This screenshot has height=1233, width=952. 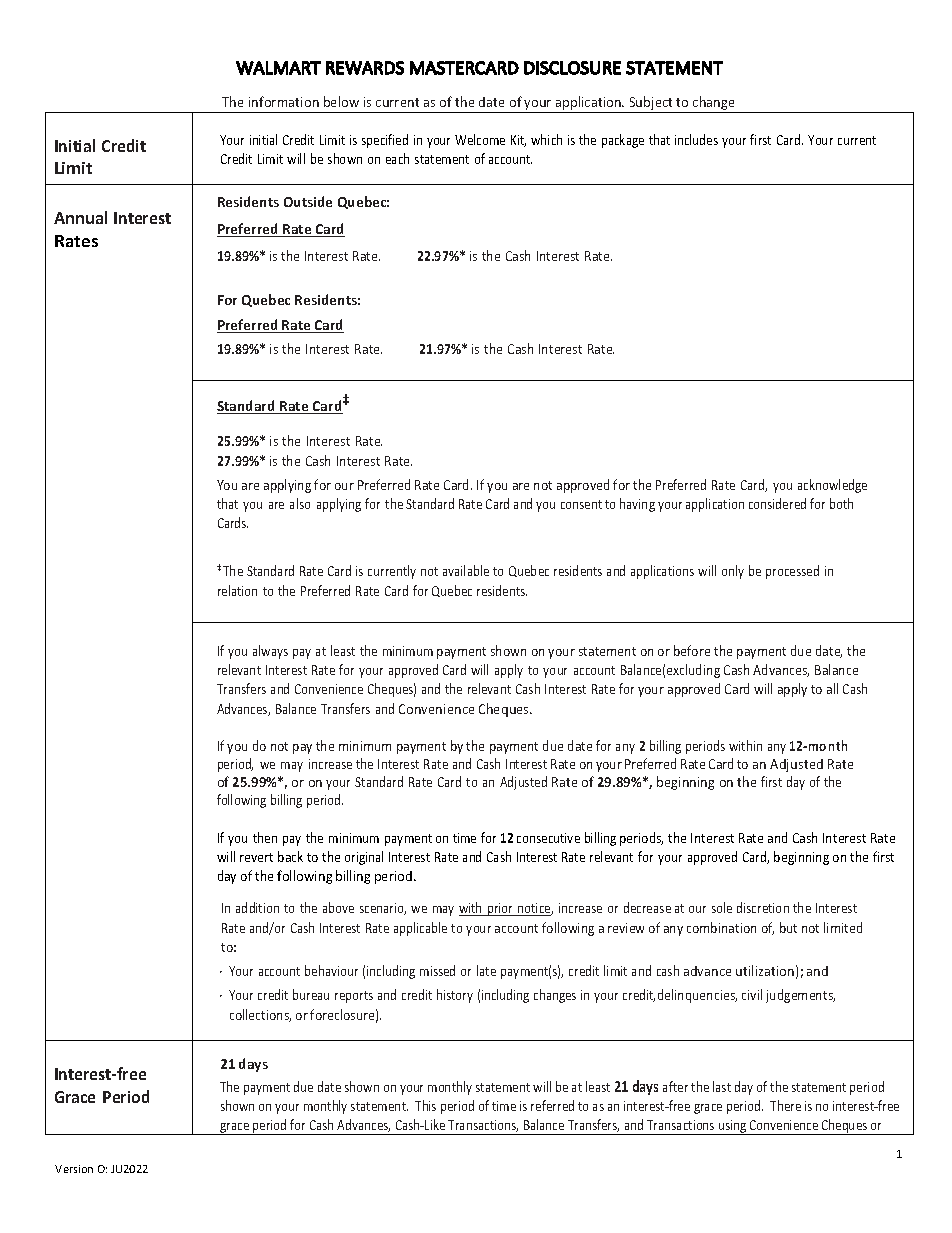 What do you see at coordinates (284, 101) in the screenshot?
I see `information` at bounding box center [284, 101].
